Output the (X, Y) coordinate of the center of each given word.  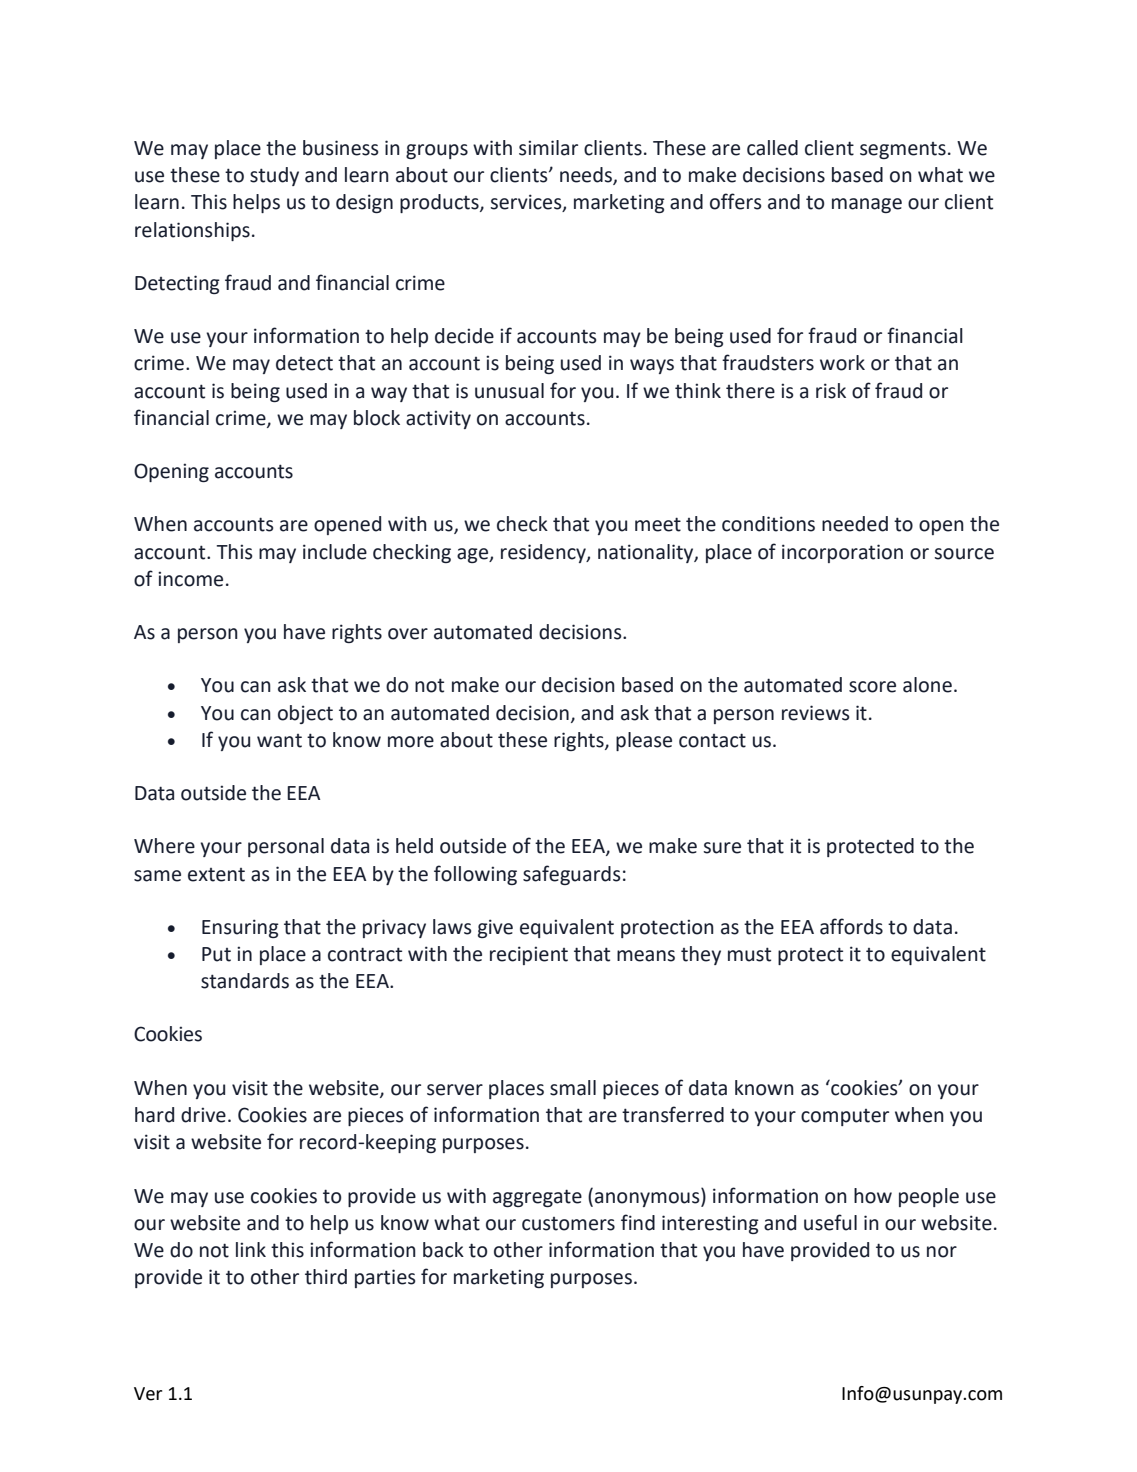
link (251, 1249)
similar (548, 148)
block (377, 418)
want (279, 741)
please (644, 741)
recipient (529, 955)
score (872, 687)
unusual (509, 391)
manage (867, 205)
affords (851, 926)
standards (245, 981)
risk (831, 391)
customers (568, 1224)
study (274, 176)
